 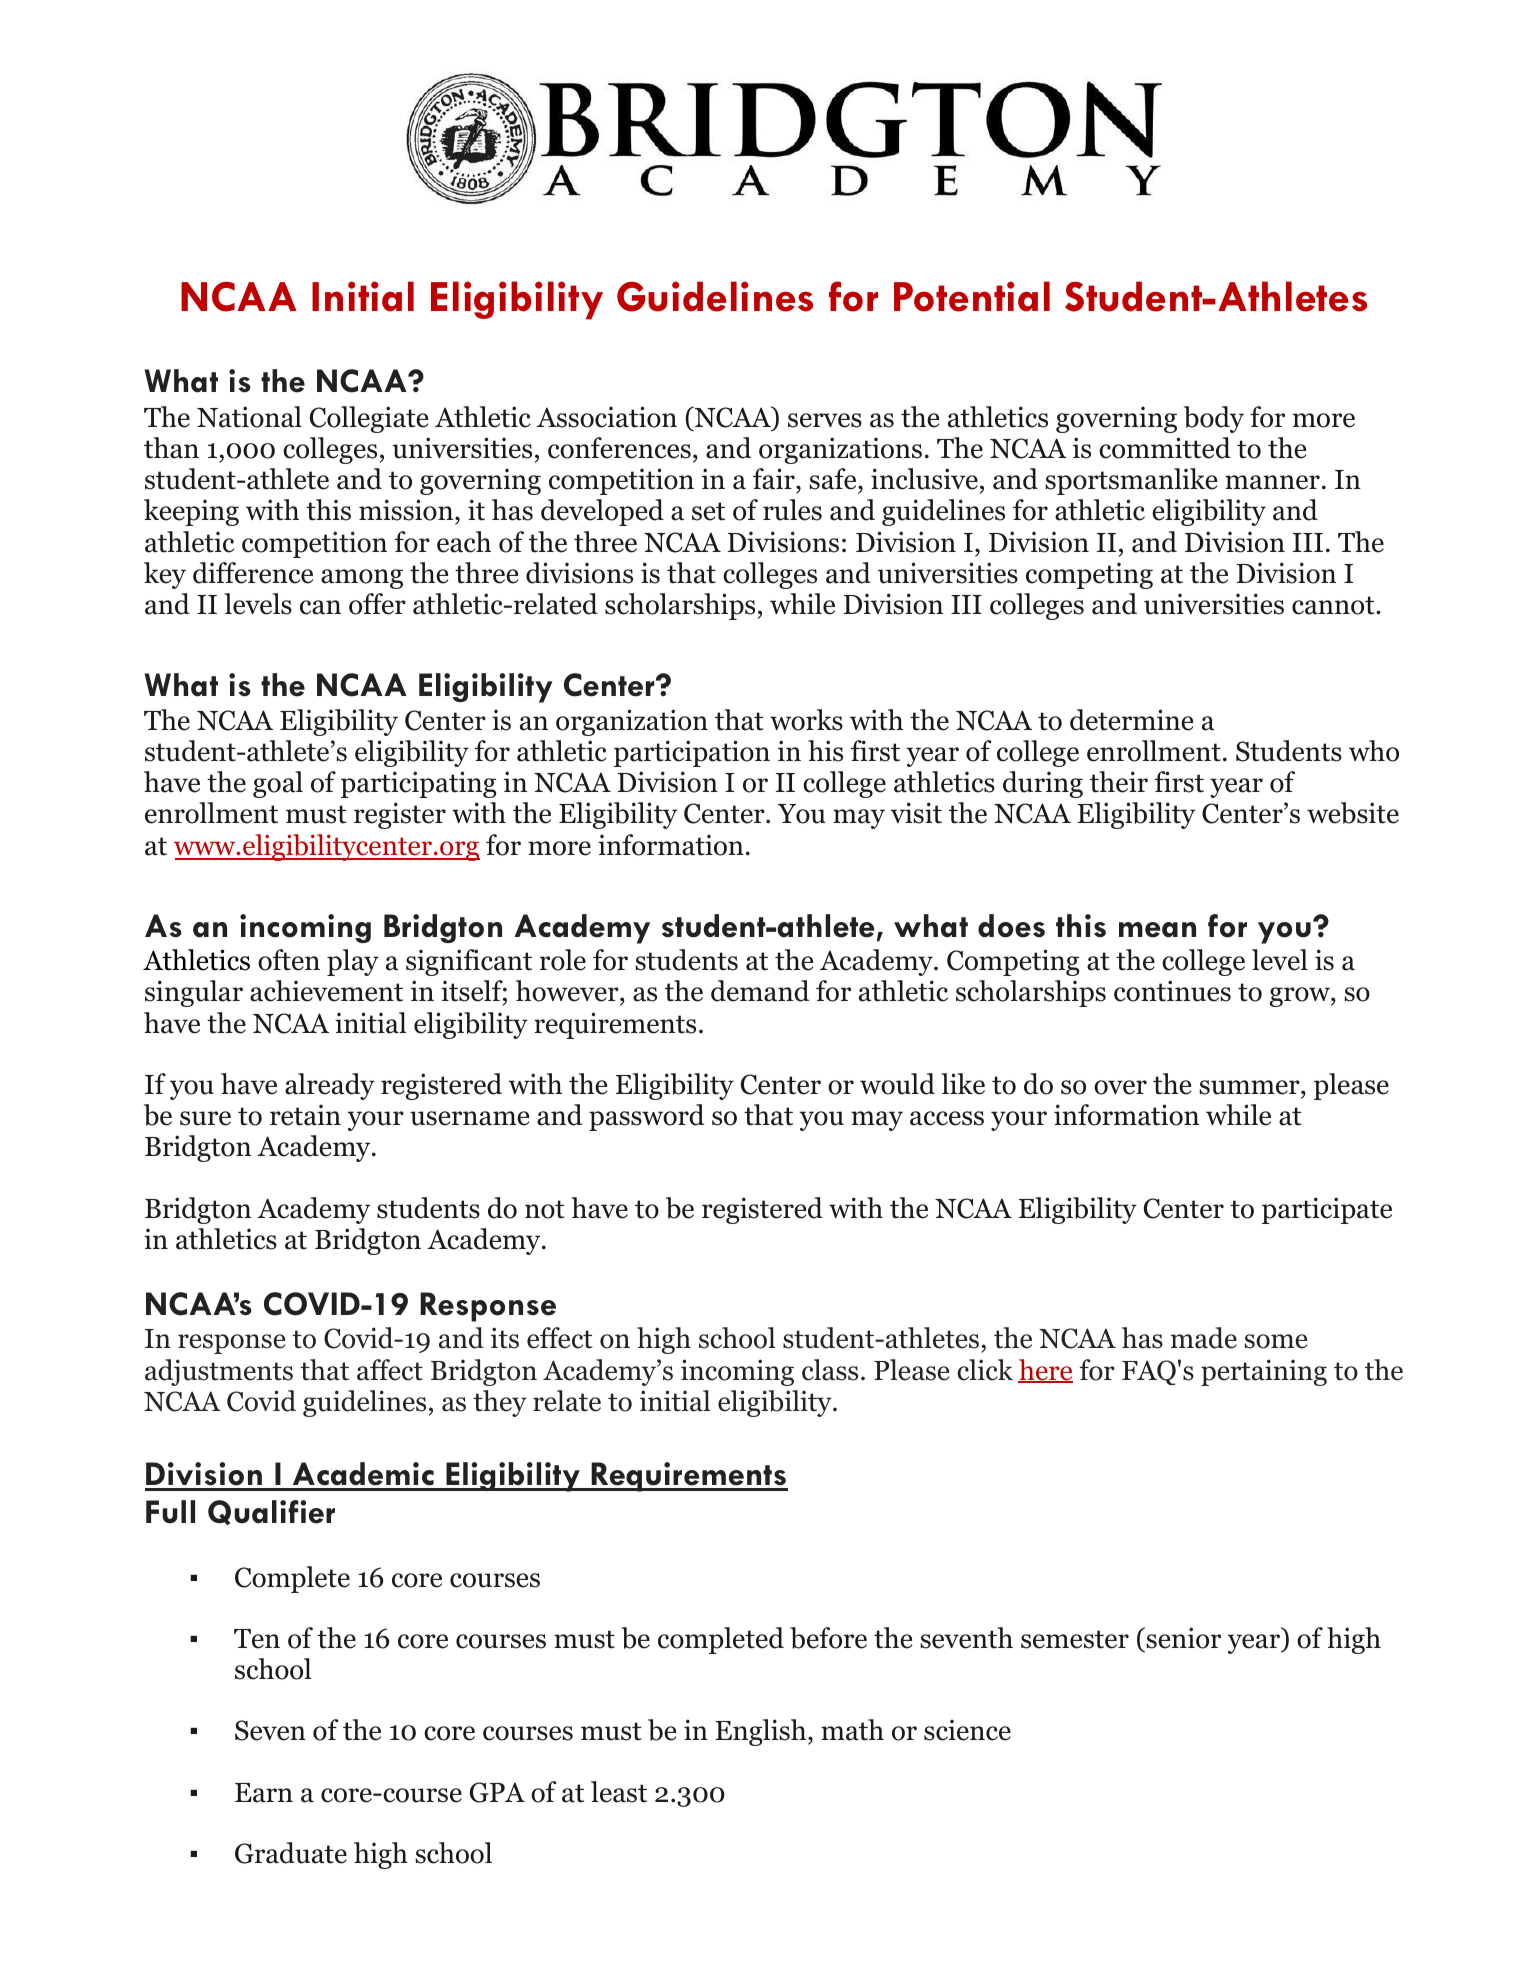 I want to click on body, so click(x=1214, y=419).
